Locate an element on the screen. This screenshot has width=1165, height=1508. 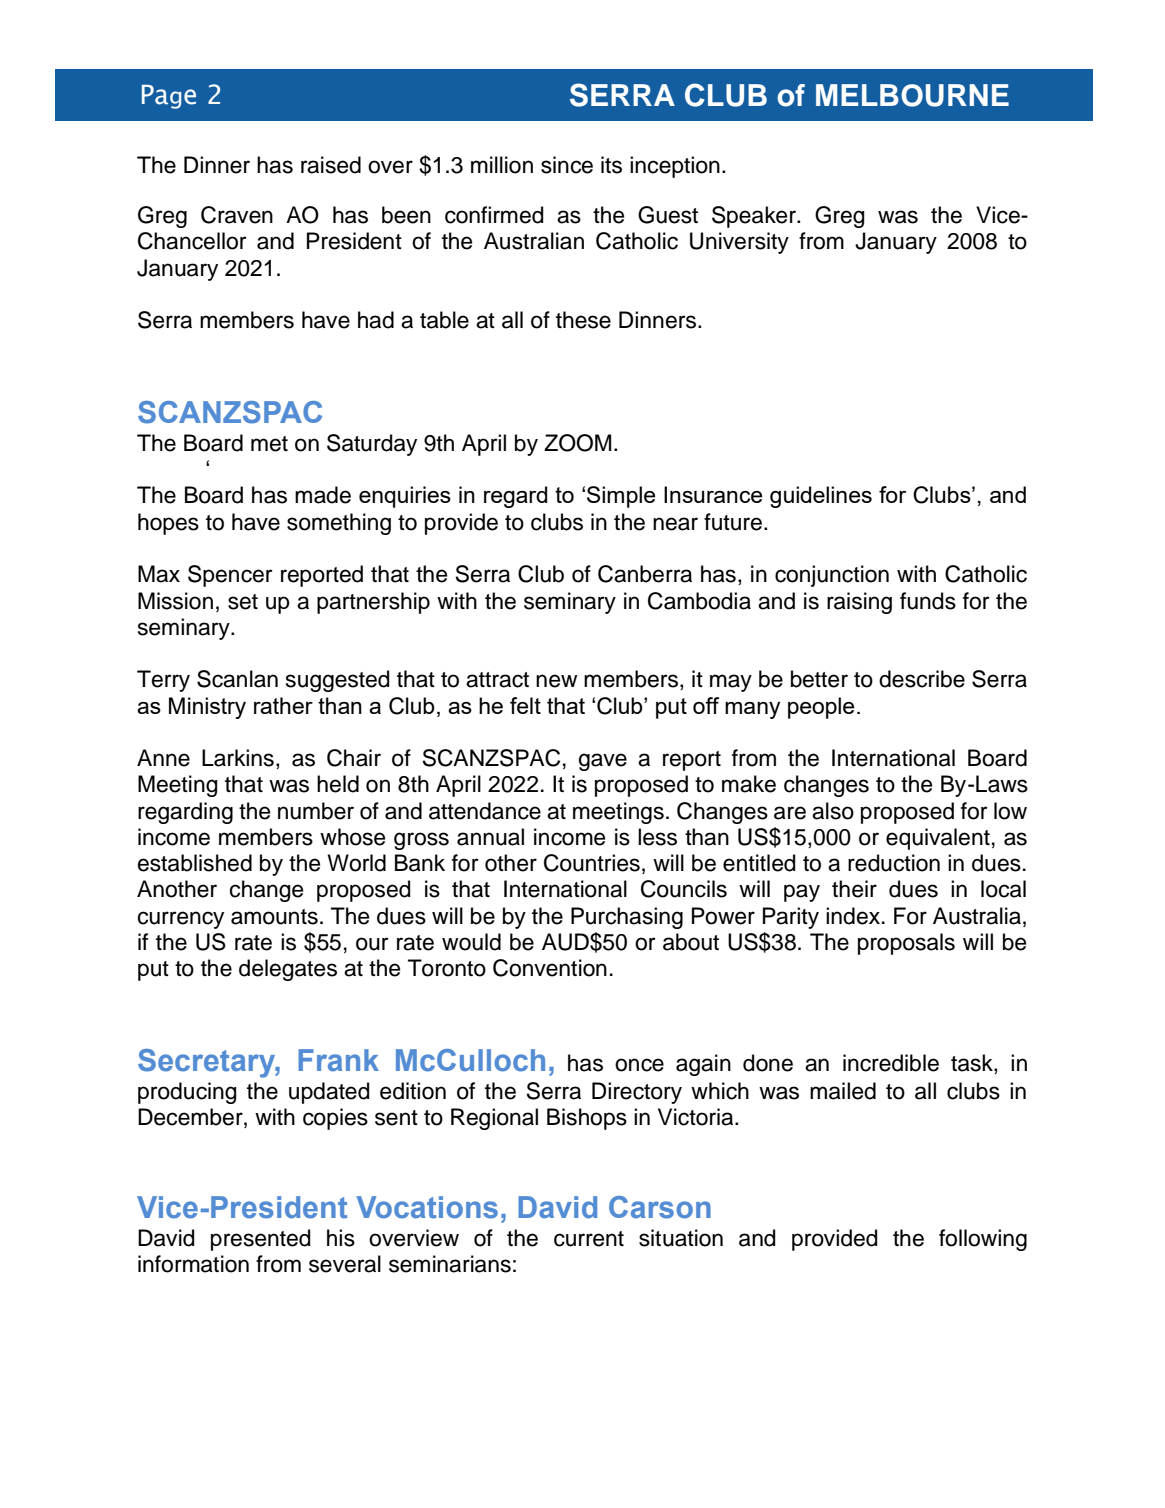
reduction is located at coordinates (894, 863).
